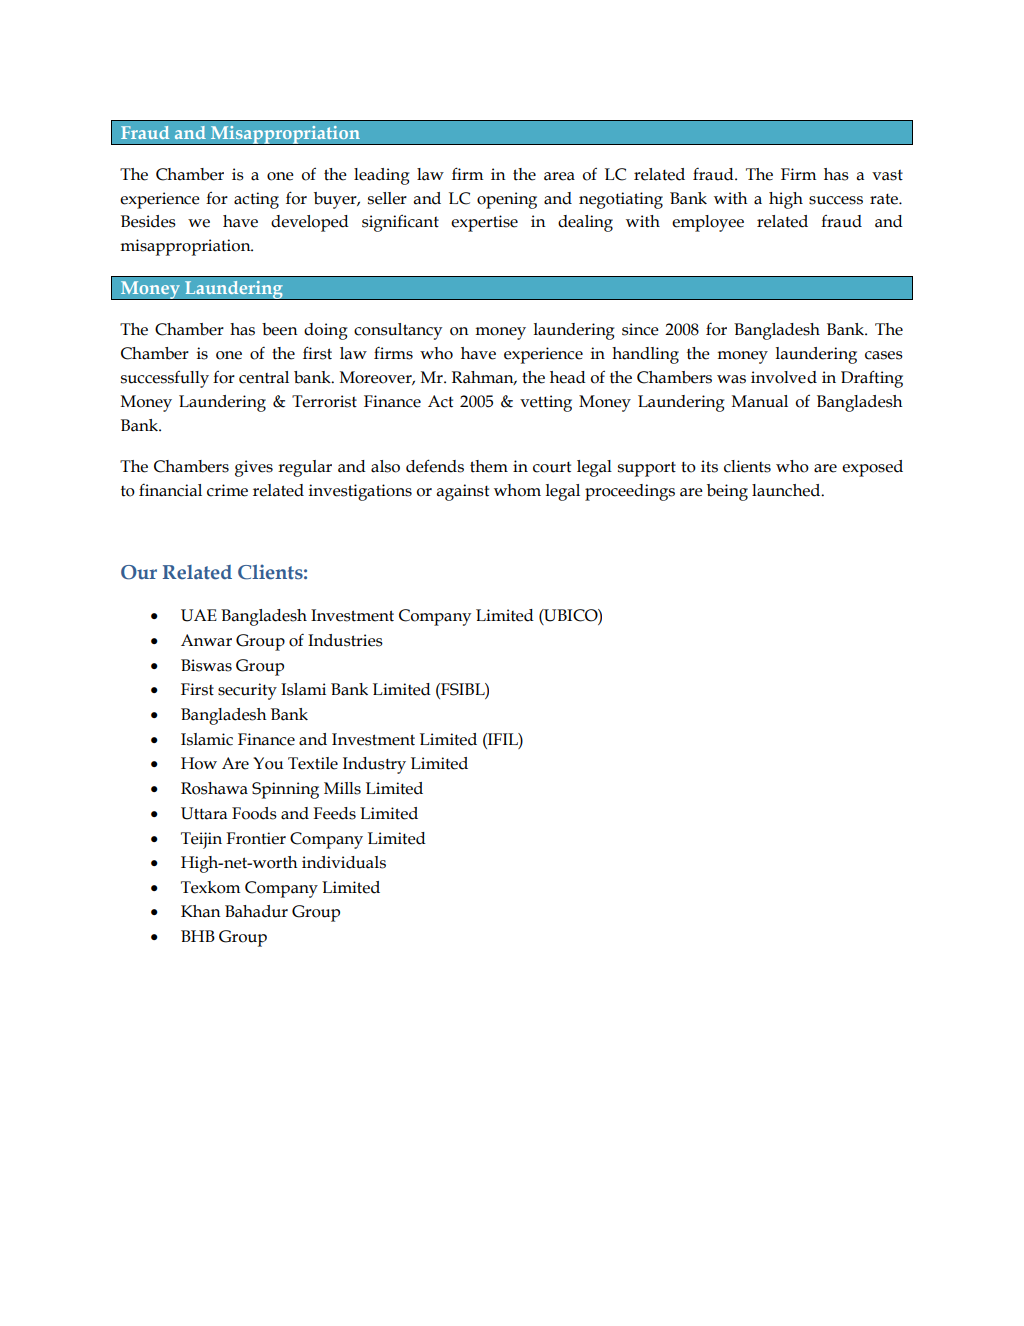 This page has width=1024, height=1326. Describe the element at coordinates (206, 640) in the page. I see `Anwar` at that location.
